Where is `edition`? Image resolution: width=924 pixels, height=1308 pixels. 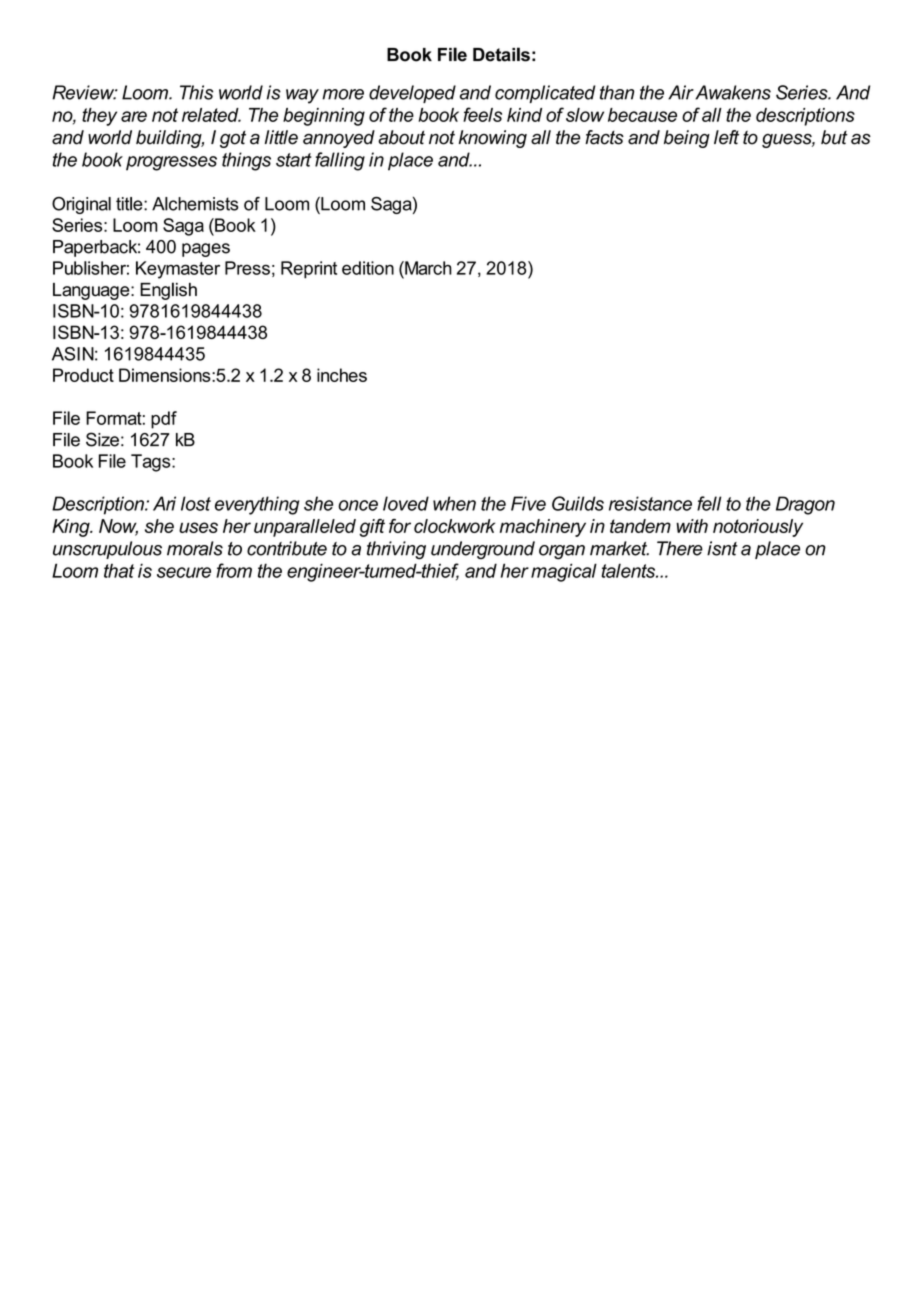 edition is located at coordinates (368, 268).
